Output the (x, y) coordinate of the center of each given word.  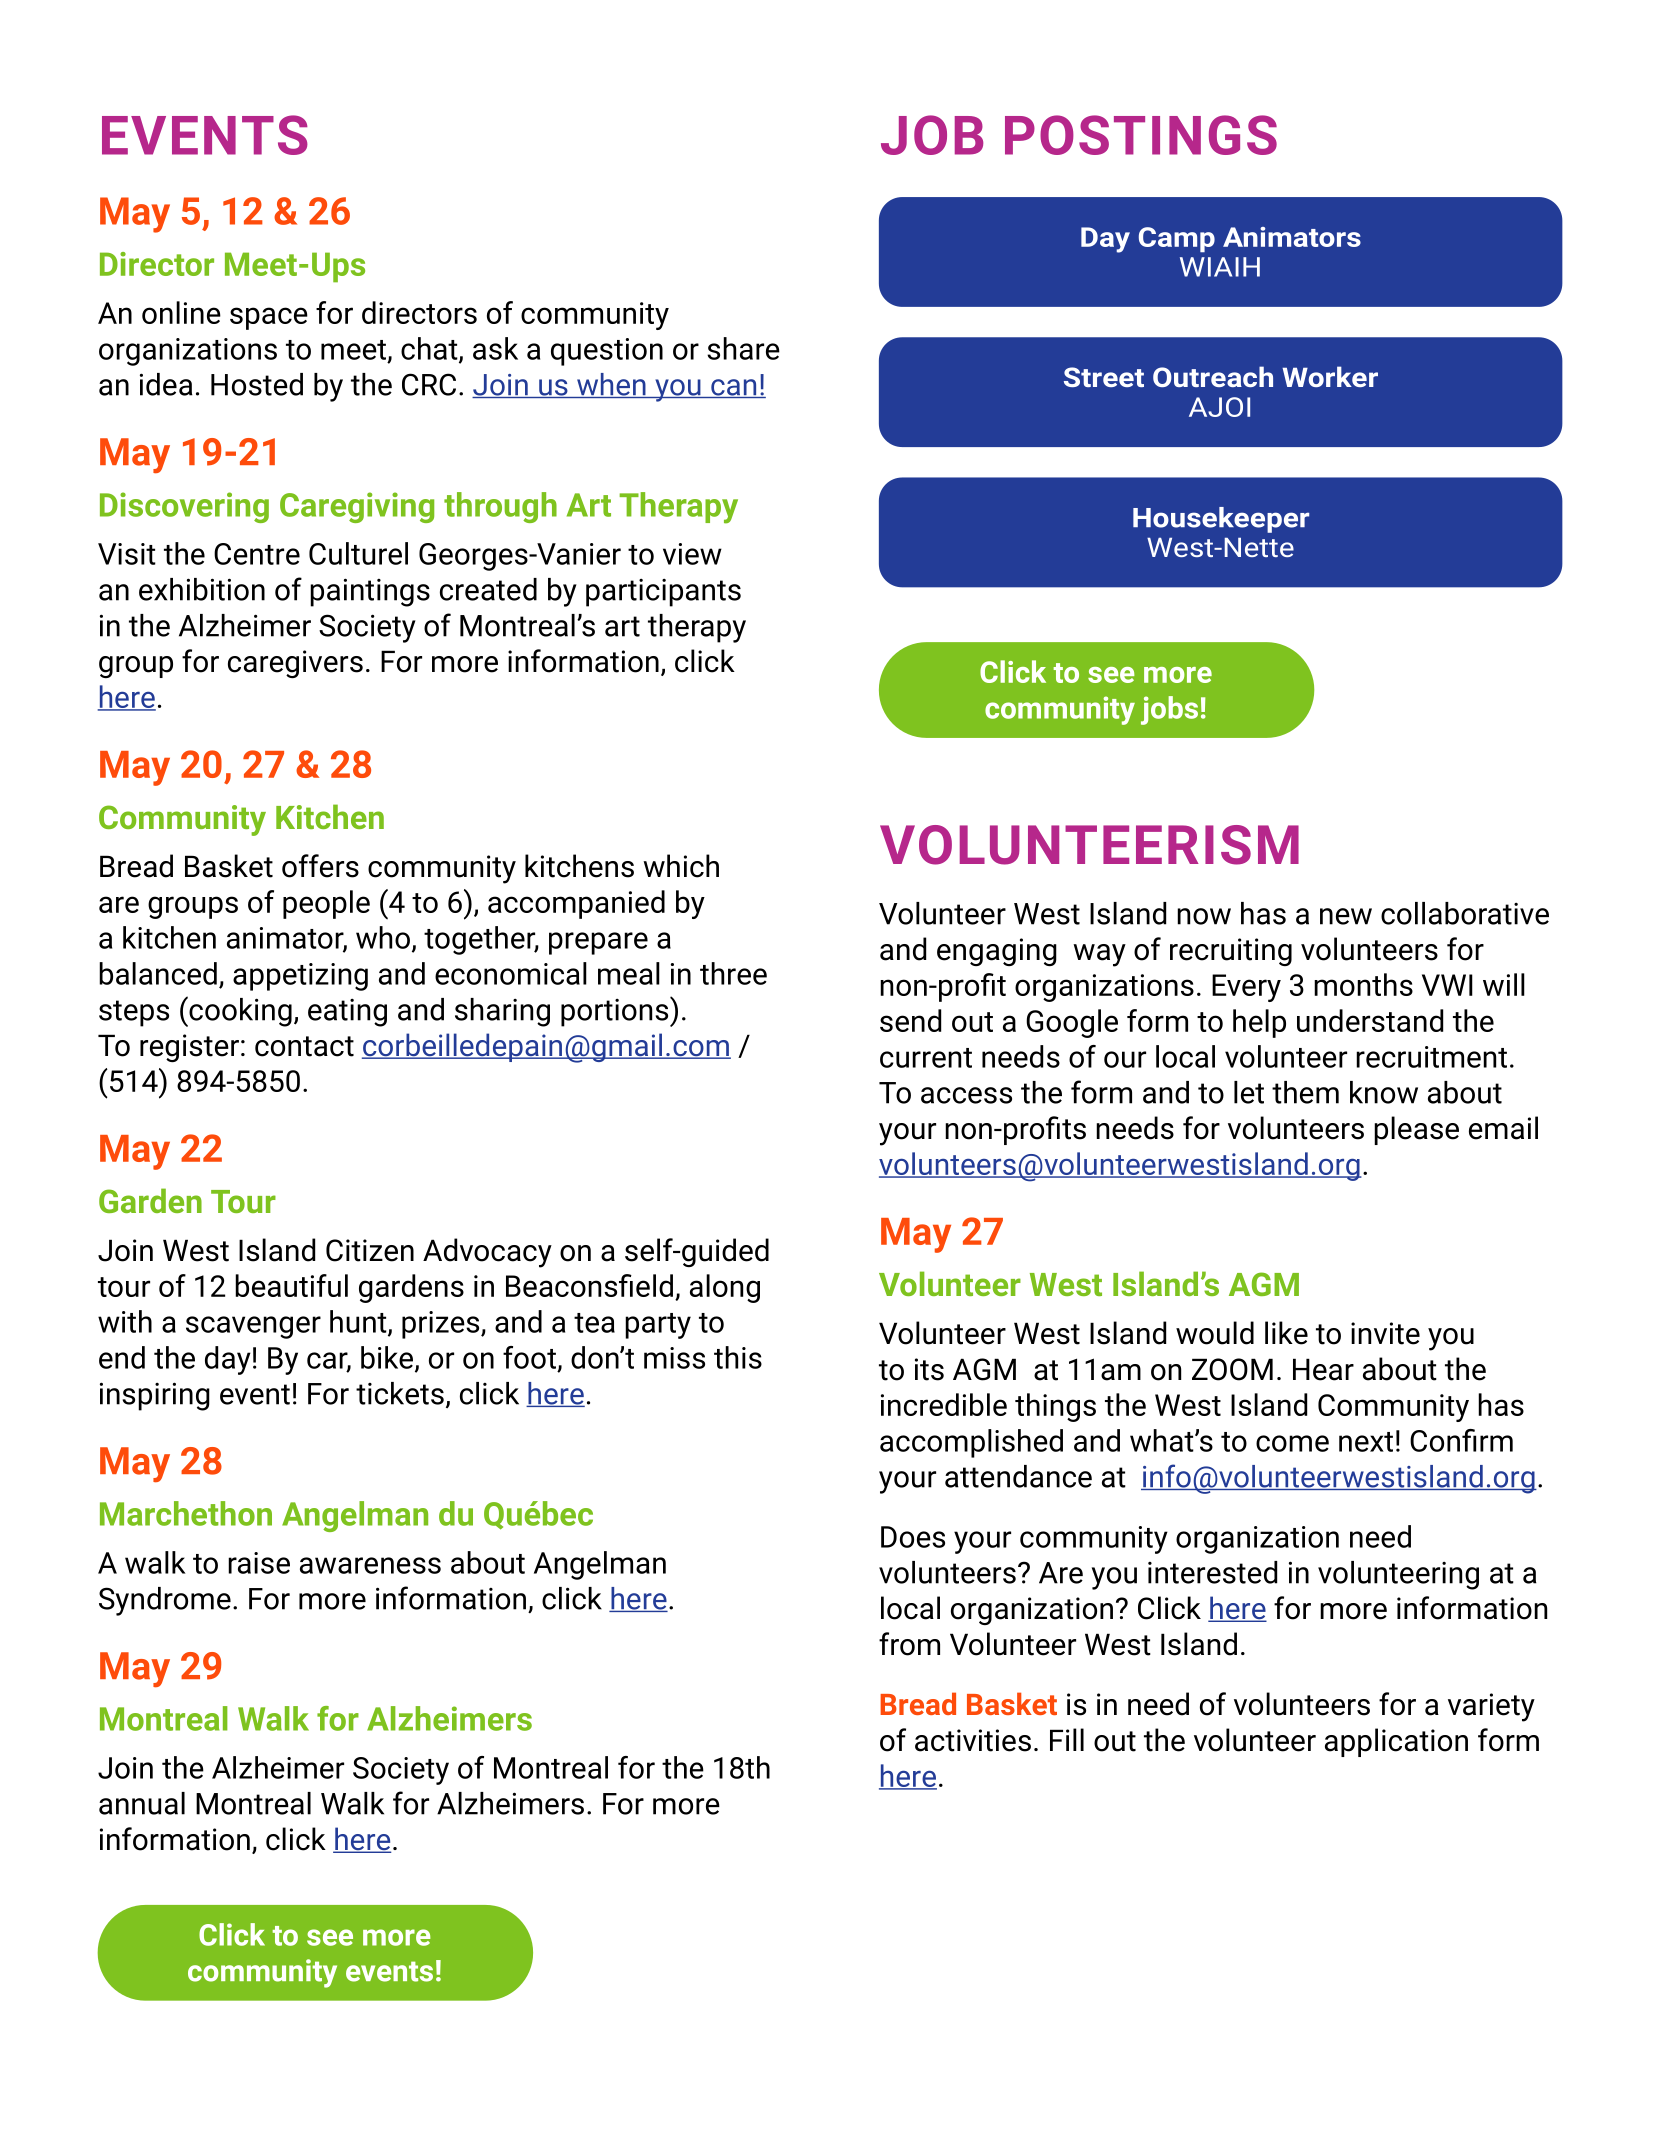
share (743, 348)
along (725, 1288)
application (1396, 1742)
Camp (1177, 239)
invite (1385, 1333)
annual (142, 1803)
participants (663, 593)
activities (973, 1740)
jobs (1169, 710)
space (269, 318)
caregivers (295, 664)
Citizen (370, 1250)
